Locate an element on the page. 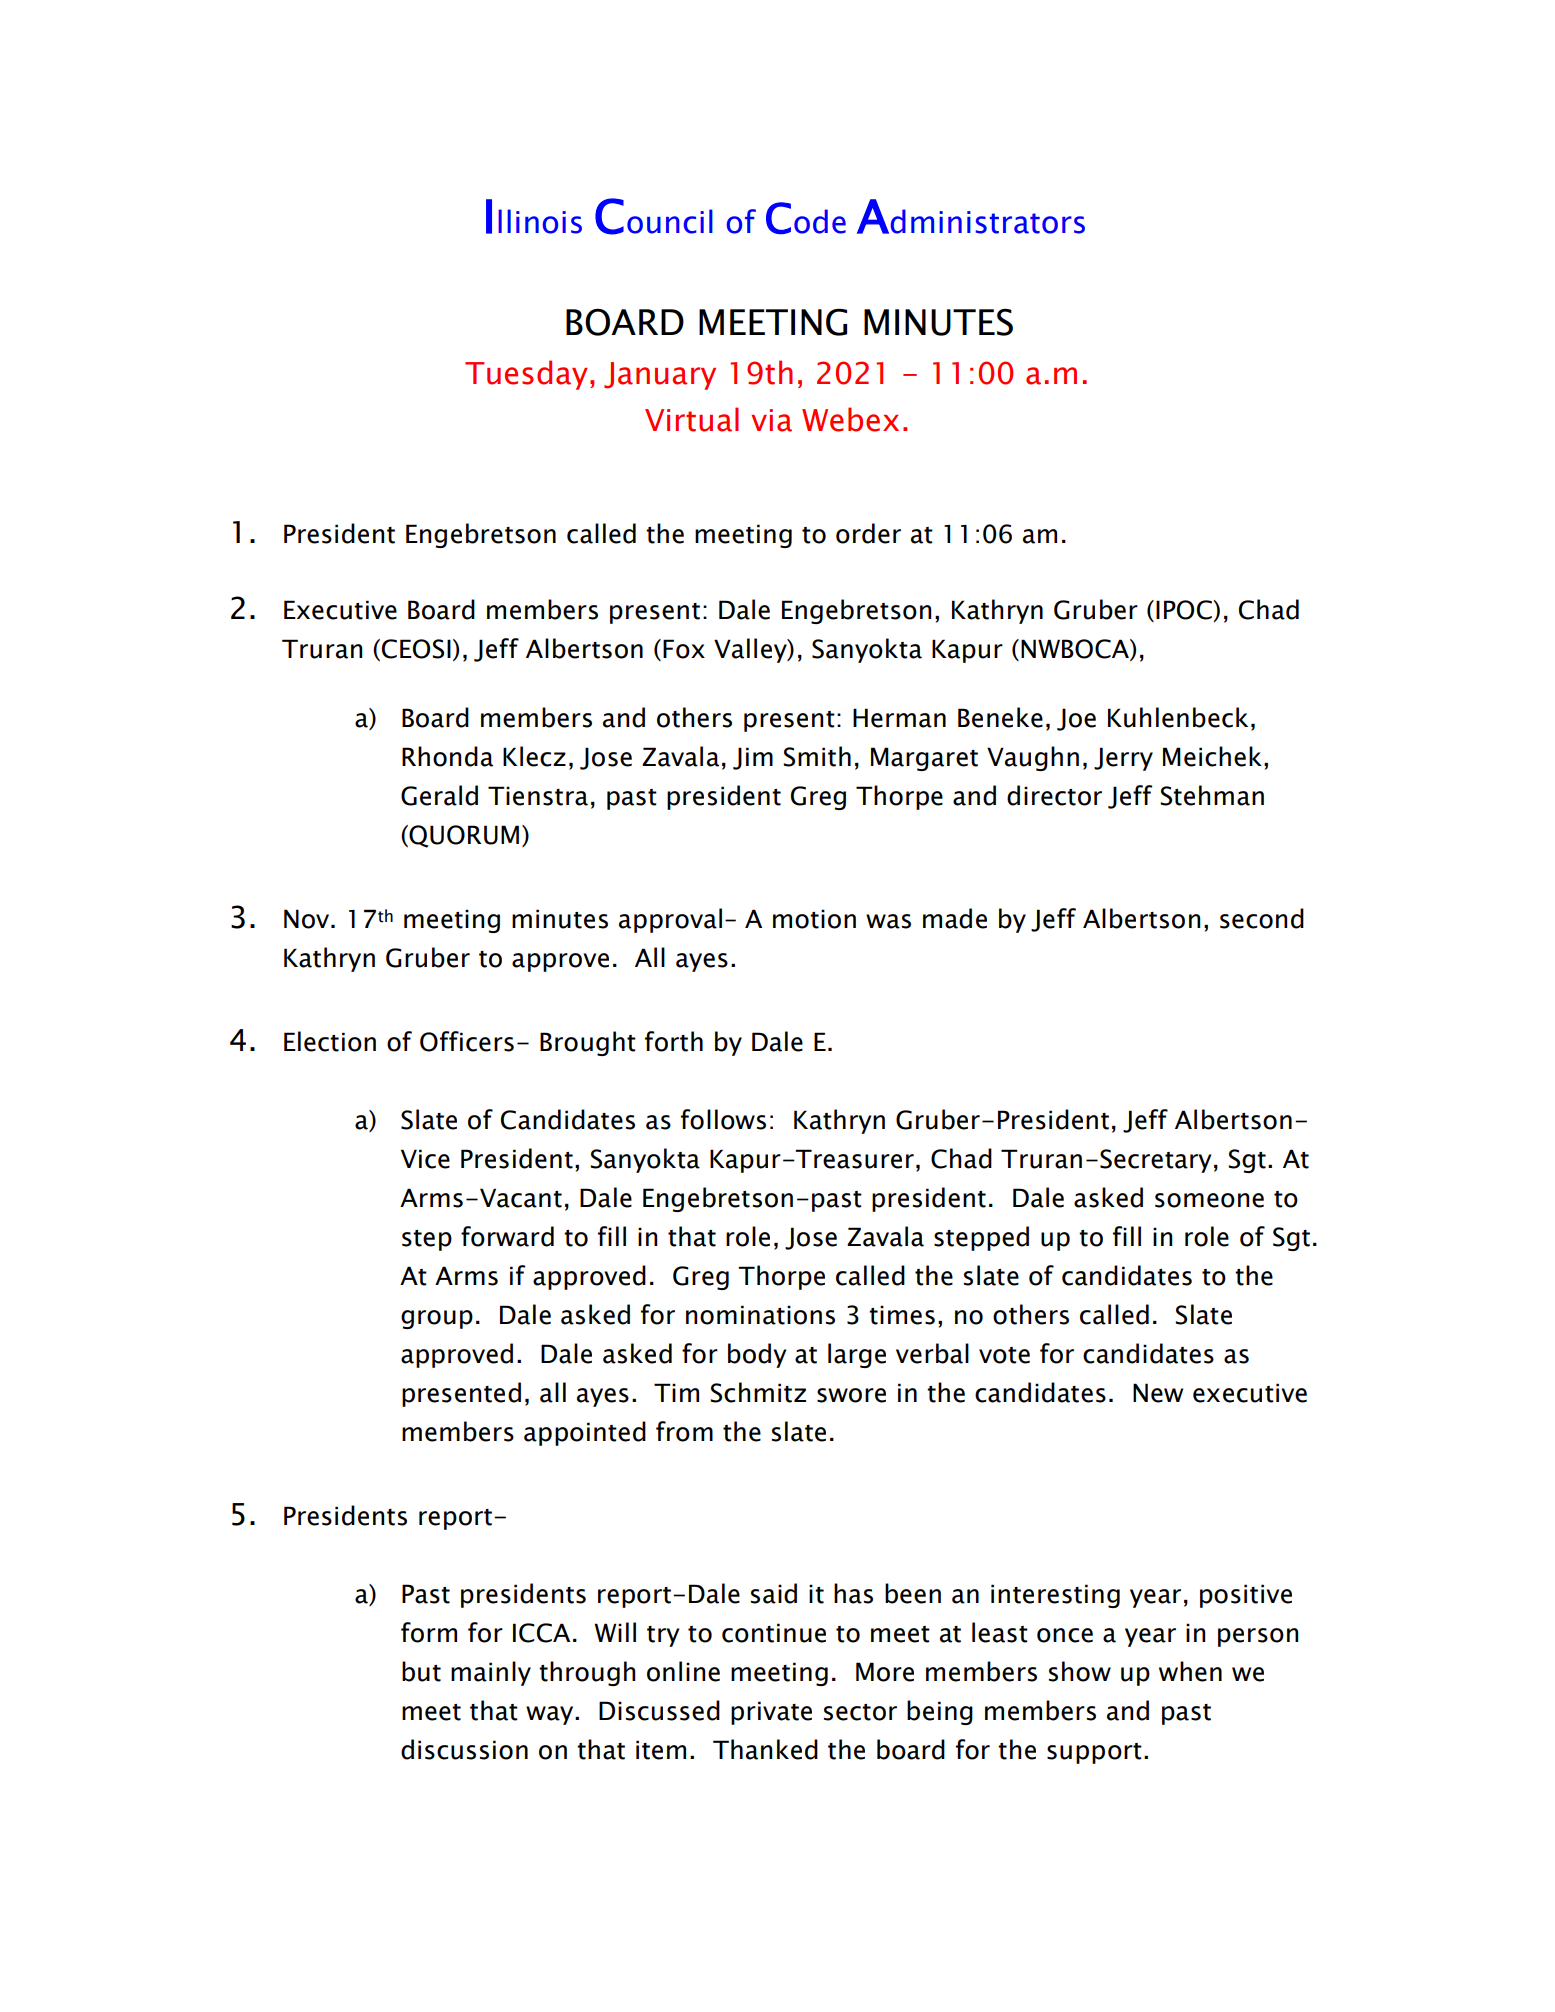 Image resolution: width=1555 pixels, height=2012 pixels. Webex is located at coordinates (850, 419).
